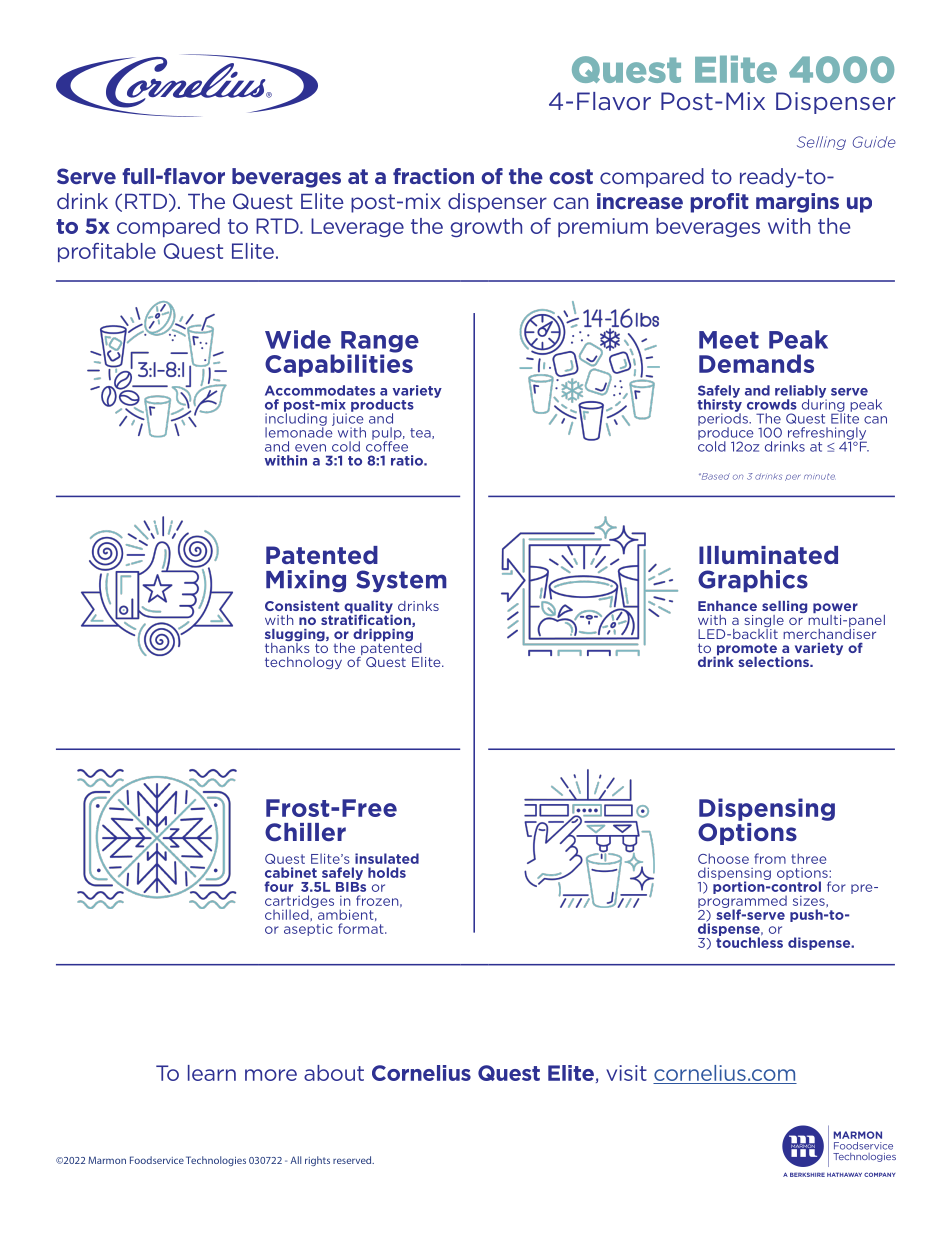 The image size is (952, 1233). I want to click on touchless, so click(749, 941).
